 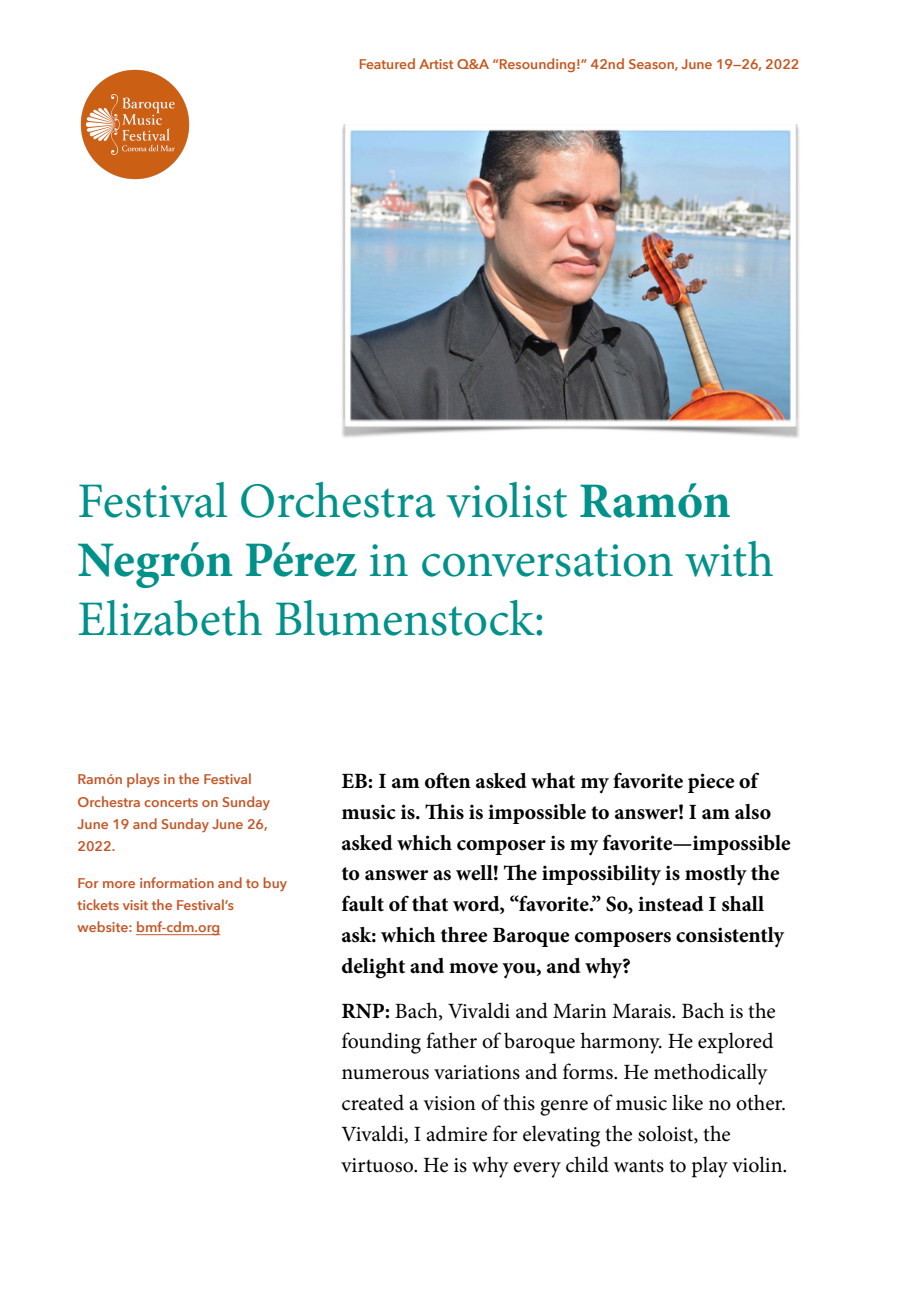 I want to click on admire, so click(x=456, y=1133).
